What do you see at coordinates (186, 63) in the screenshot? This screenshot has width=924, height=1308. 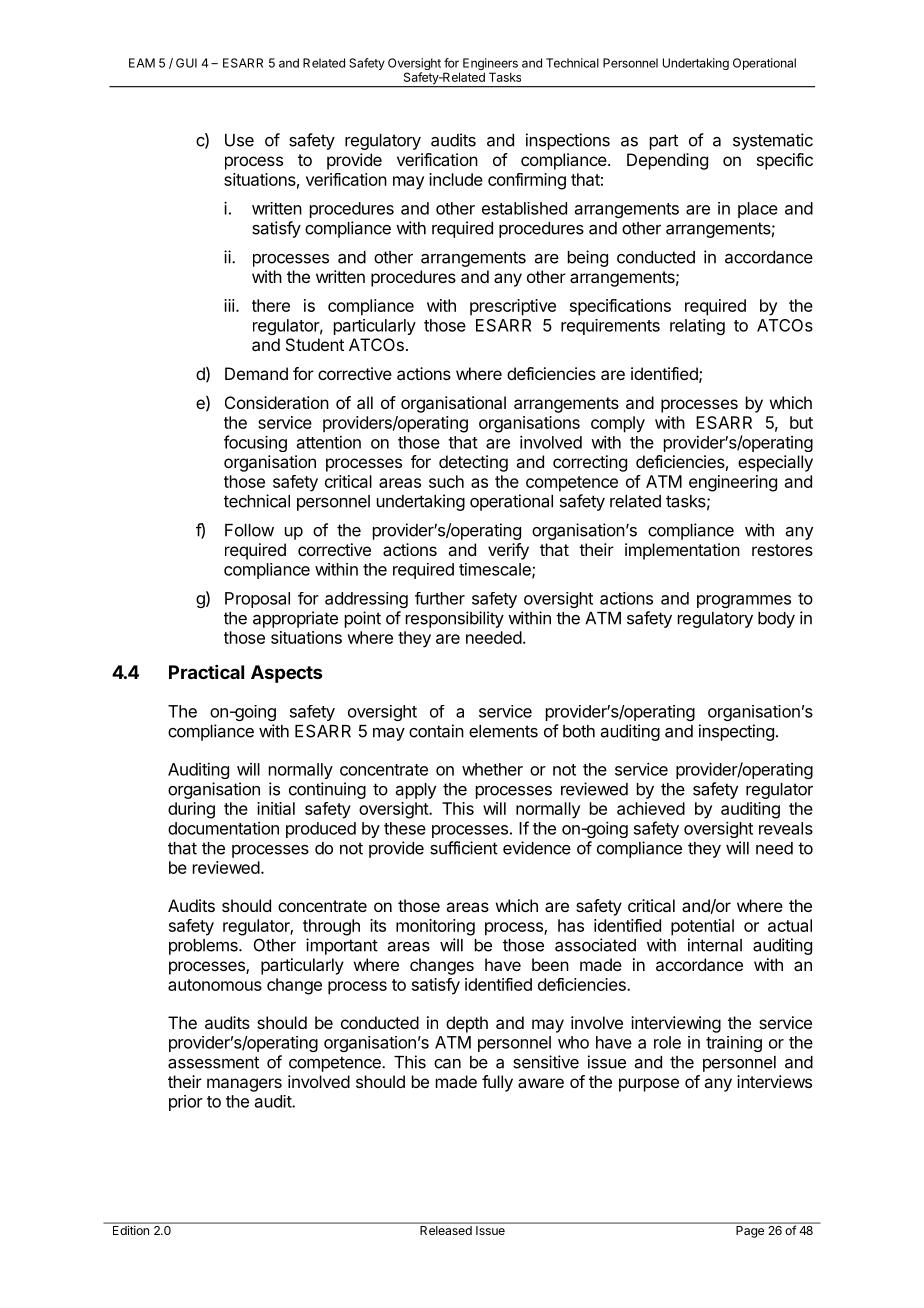 I see `GUI` at bounding box center [186, 63].
